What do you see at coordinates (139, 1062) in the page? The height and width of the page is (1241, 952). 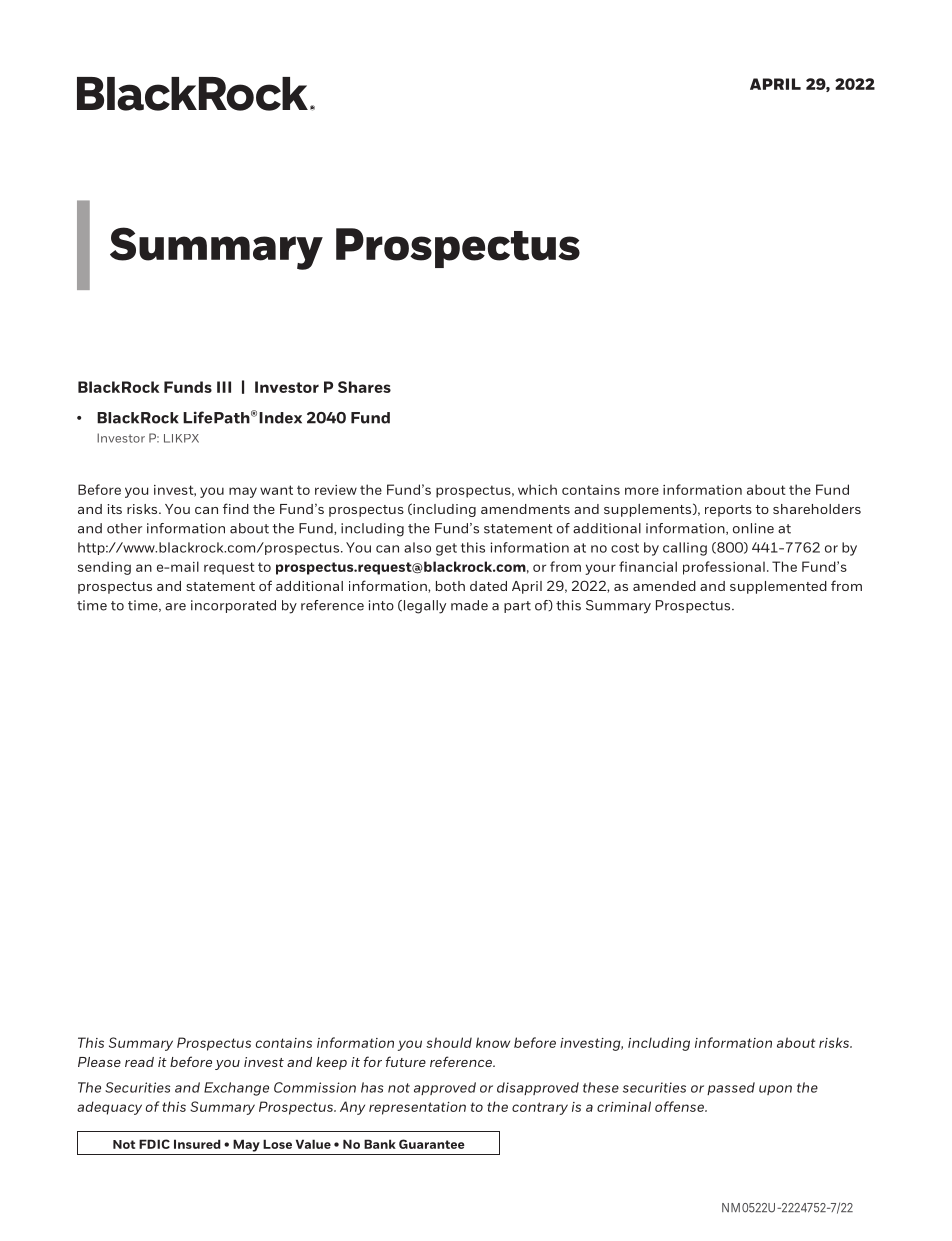 I see `read` at bounding box center [139, 1062].
